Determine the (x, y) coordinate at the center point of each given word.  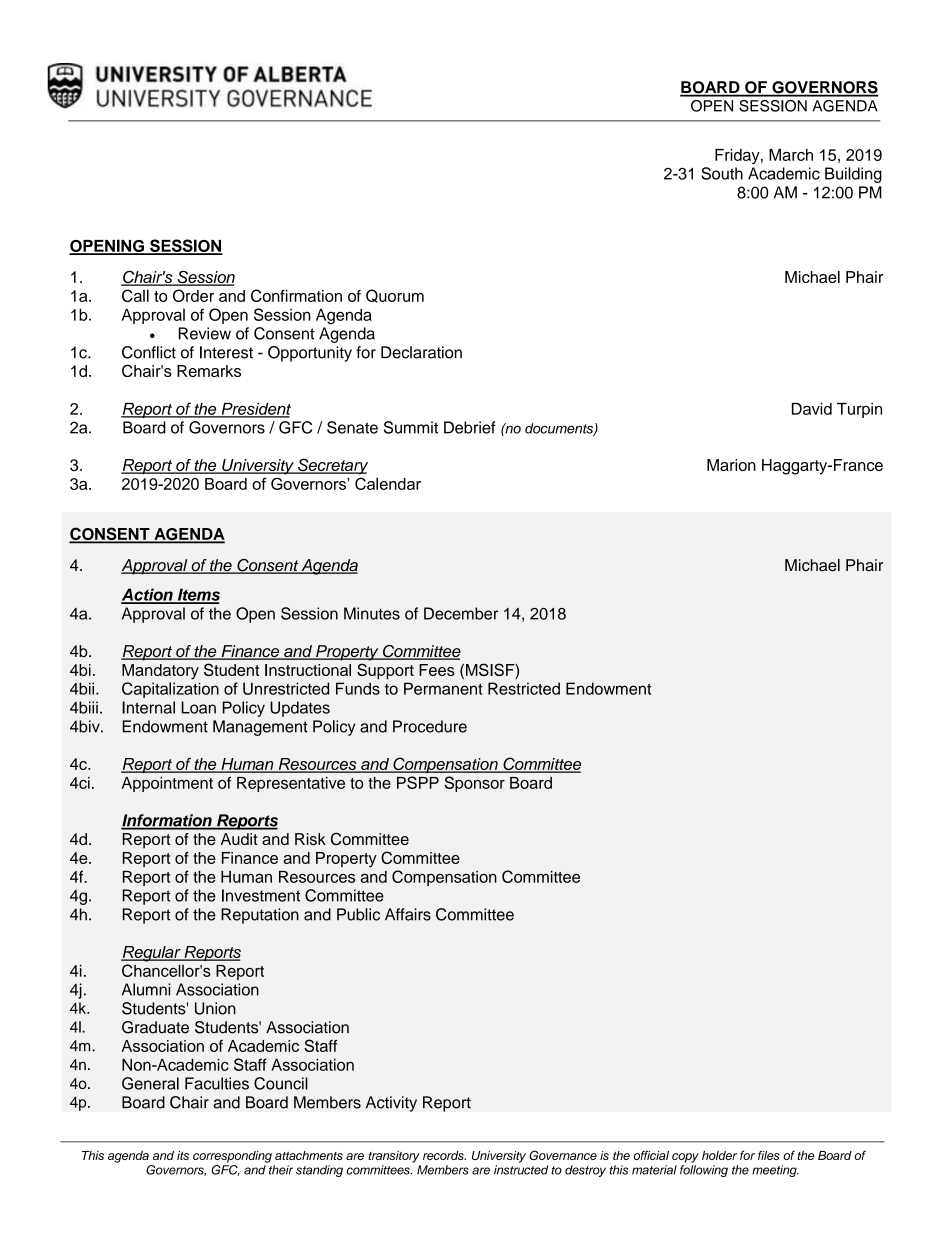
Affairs (408, 914)
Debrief (470, 427)
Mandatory (160, 672)
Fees (437, 670)
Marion (731, 465)
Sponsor (474, 784)
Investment (261, 895)
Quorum (395, 296)
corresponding (232, 1157)
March (791, 155)
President (255, 410)
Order (193, 295)
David (812, 409)
